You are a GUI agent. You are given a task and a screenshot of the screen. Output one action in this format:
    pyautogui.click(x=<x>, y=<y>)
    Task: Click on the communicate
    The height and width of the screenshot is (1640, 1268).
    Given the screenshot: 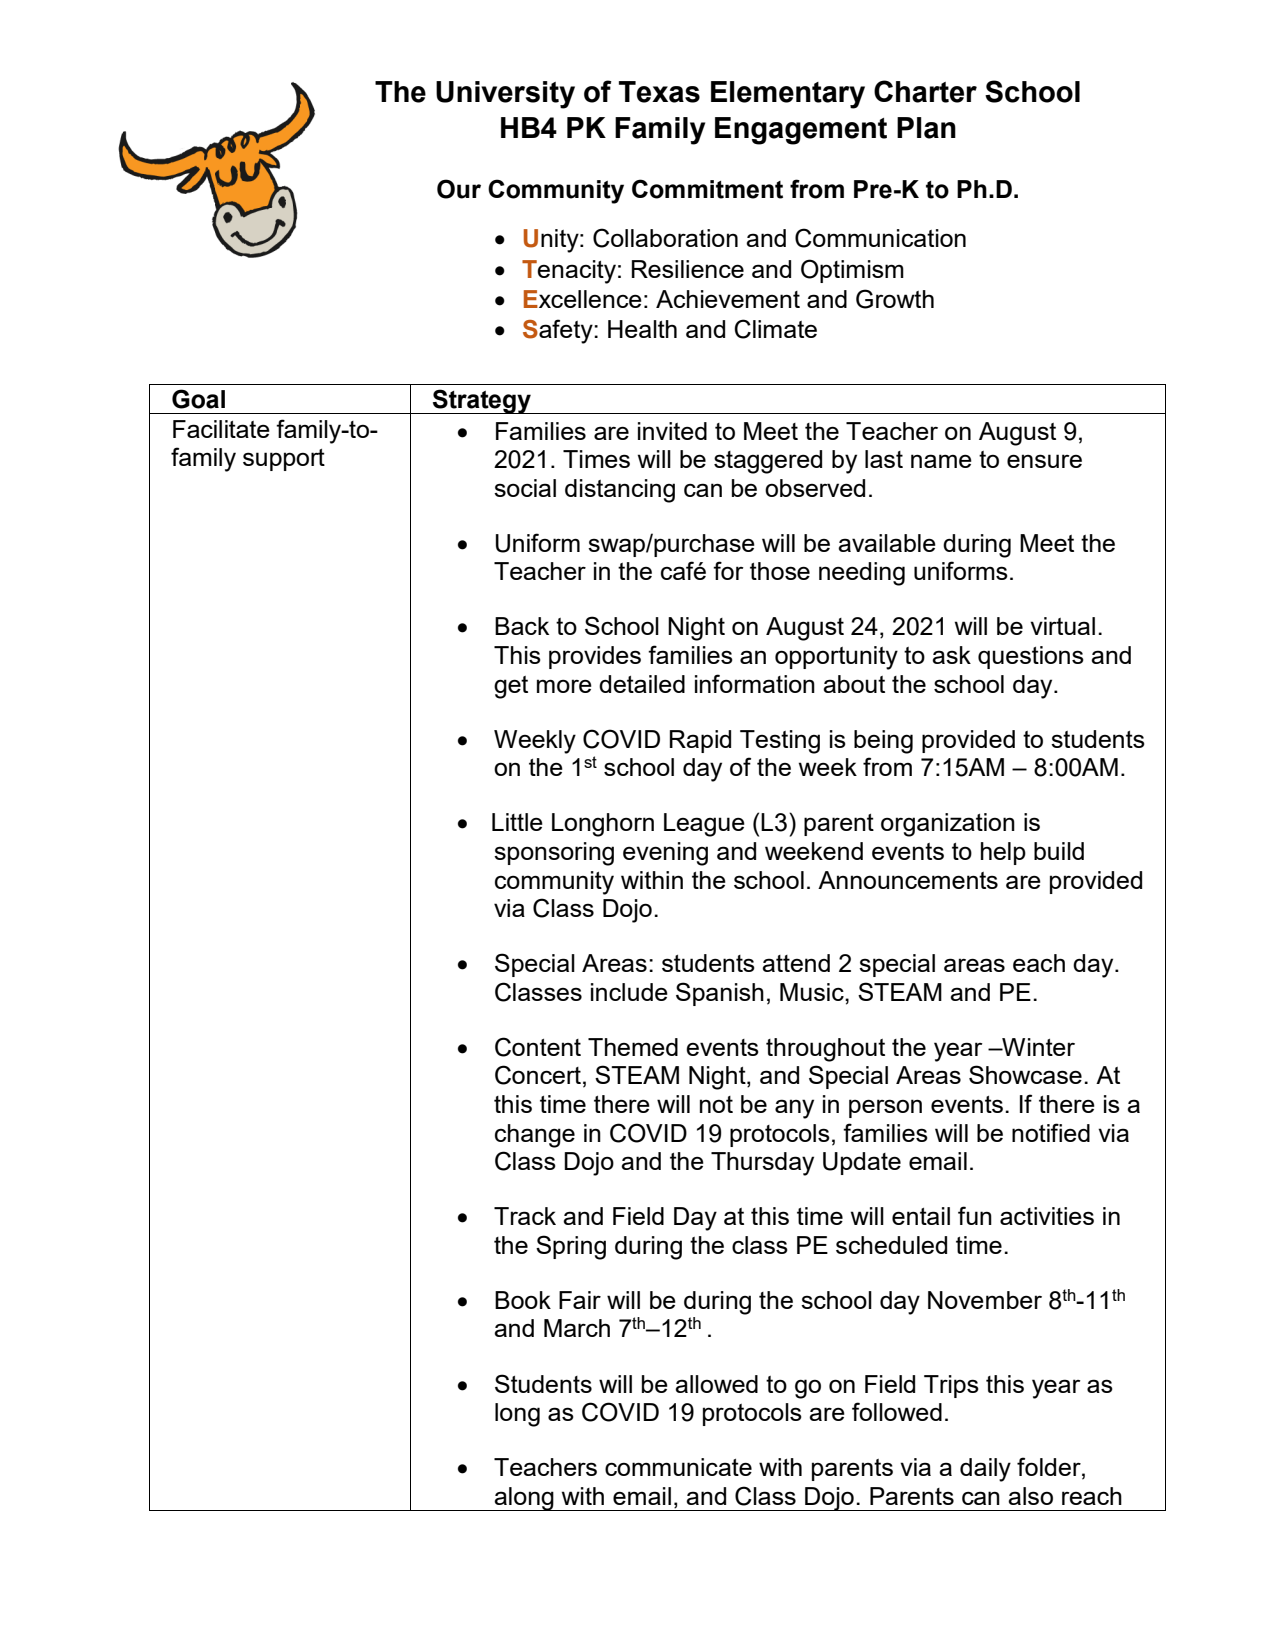 What is the action you would take?
    pyautogui.click(x=678, y=1467)
